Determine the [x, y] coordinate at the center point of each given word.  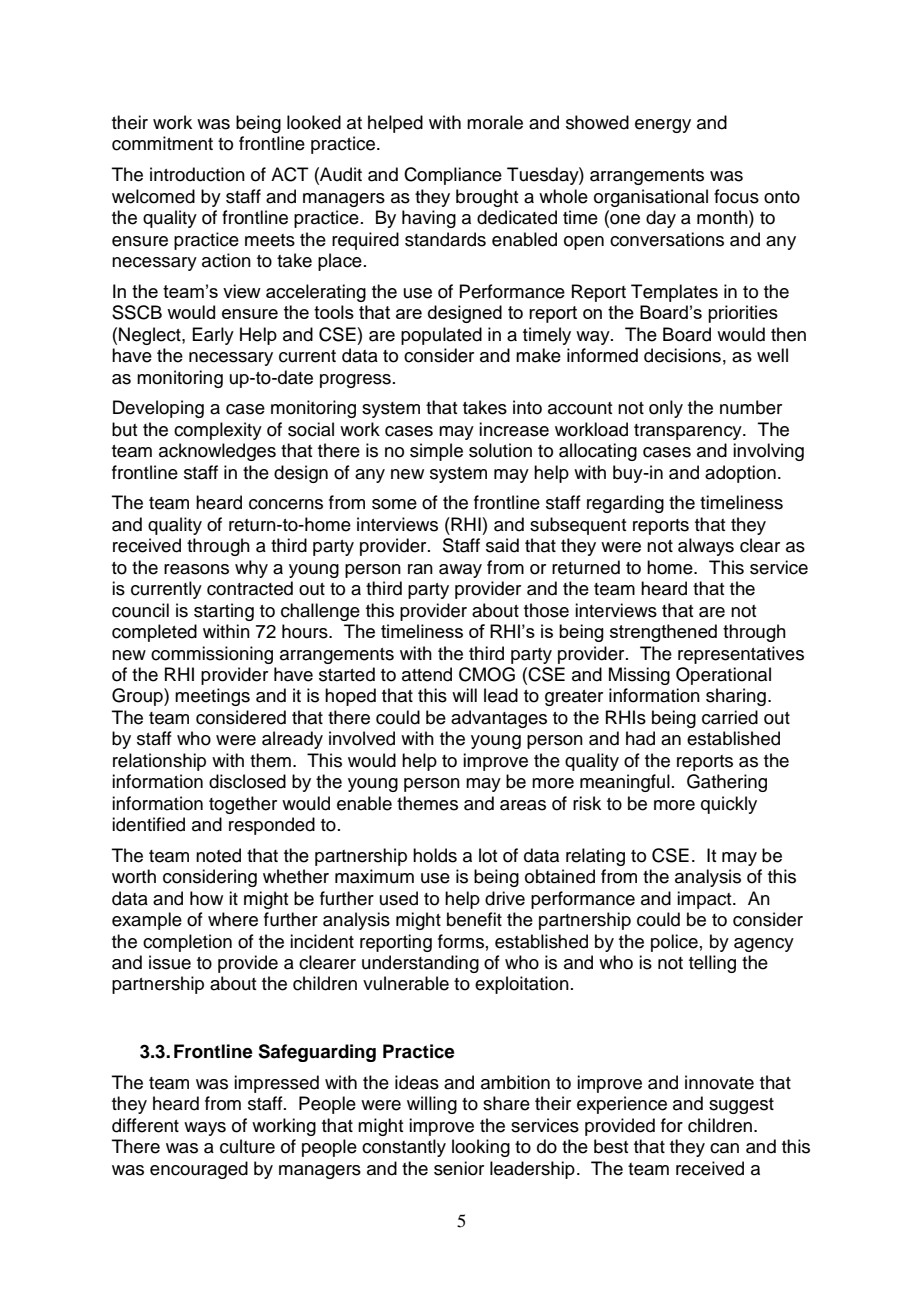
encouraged [199, 1170]
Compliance [453, 176]
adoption [740, 474]
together [243, 805]
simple [436, 452]
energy [663, 126]
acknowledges [217, 452]
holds [435, 855]
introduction [197, 174]
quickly [729, 805]
